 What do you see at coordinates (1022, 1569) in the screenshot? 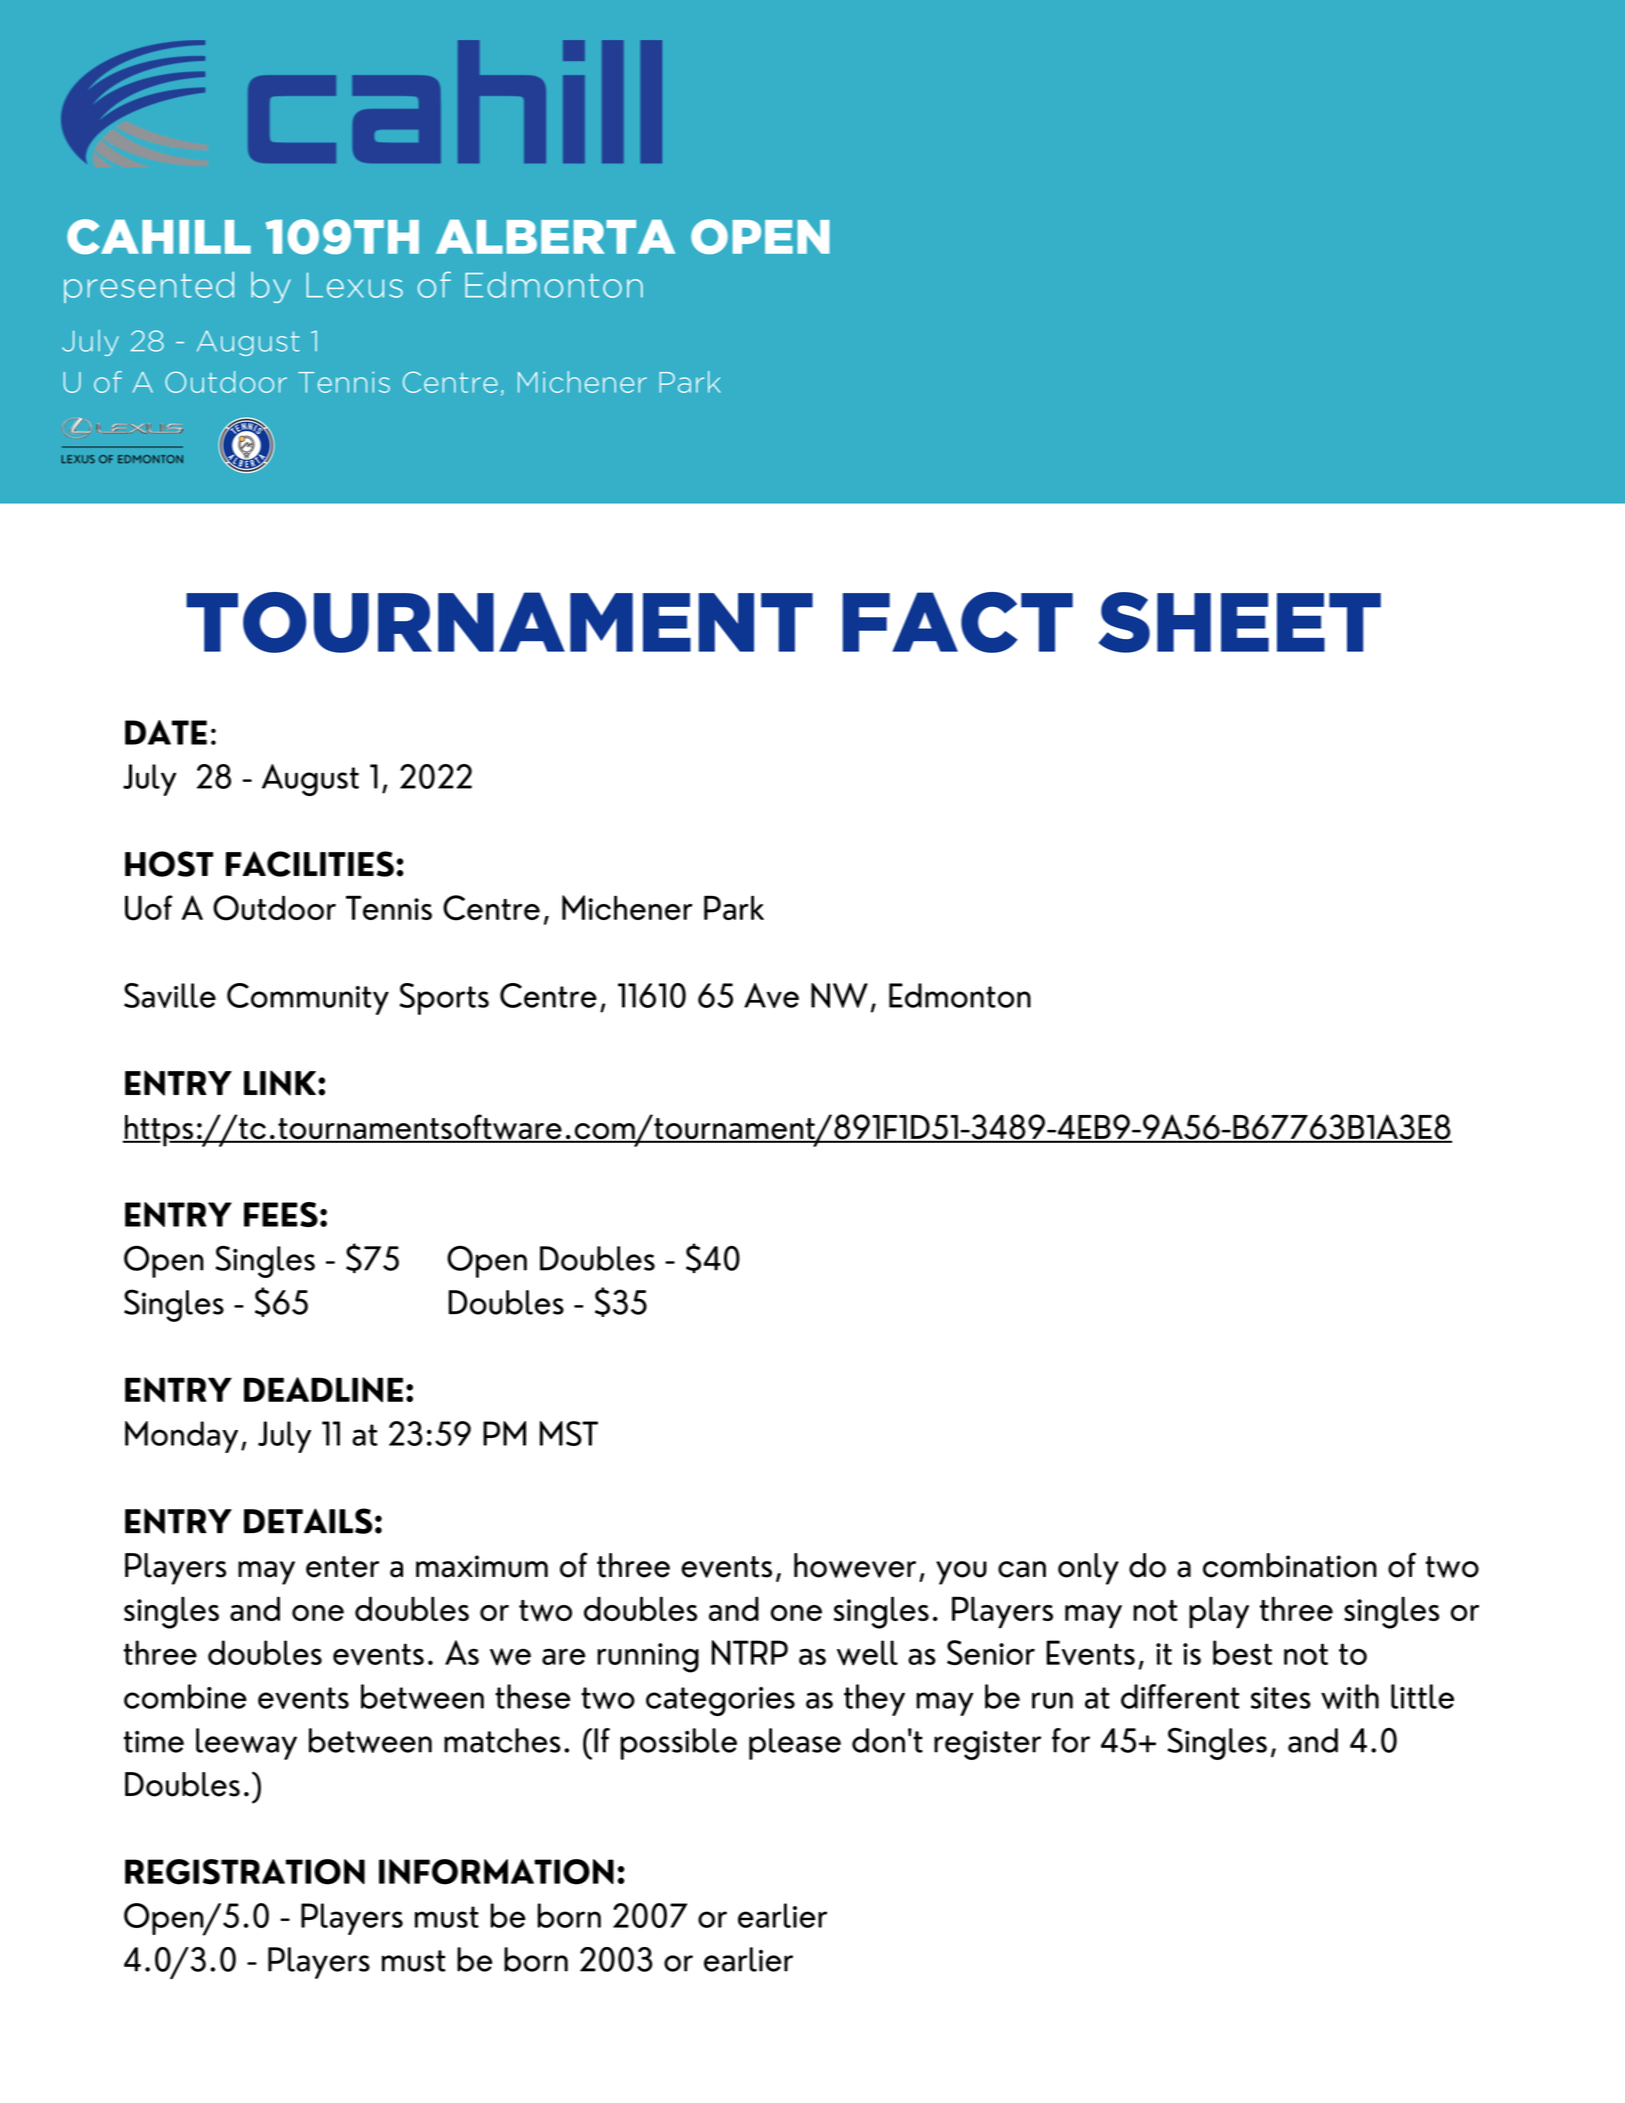
I see `can` at bounding box center [1022, 1569].
